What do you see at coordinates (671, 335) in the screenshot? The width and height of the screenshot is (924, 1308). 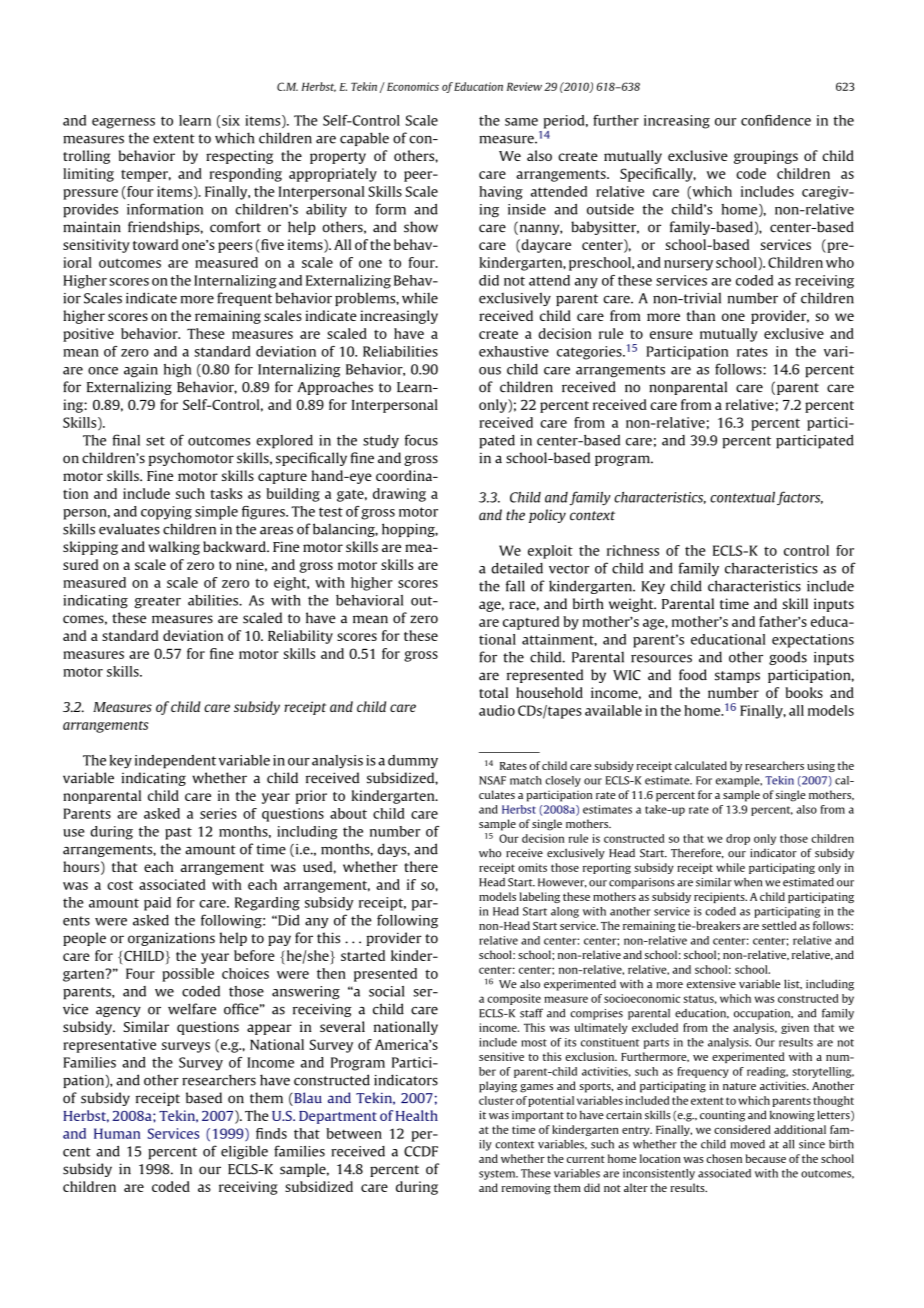 I see `ensure` at bounding box center [671, 335].
